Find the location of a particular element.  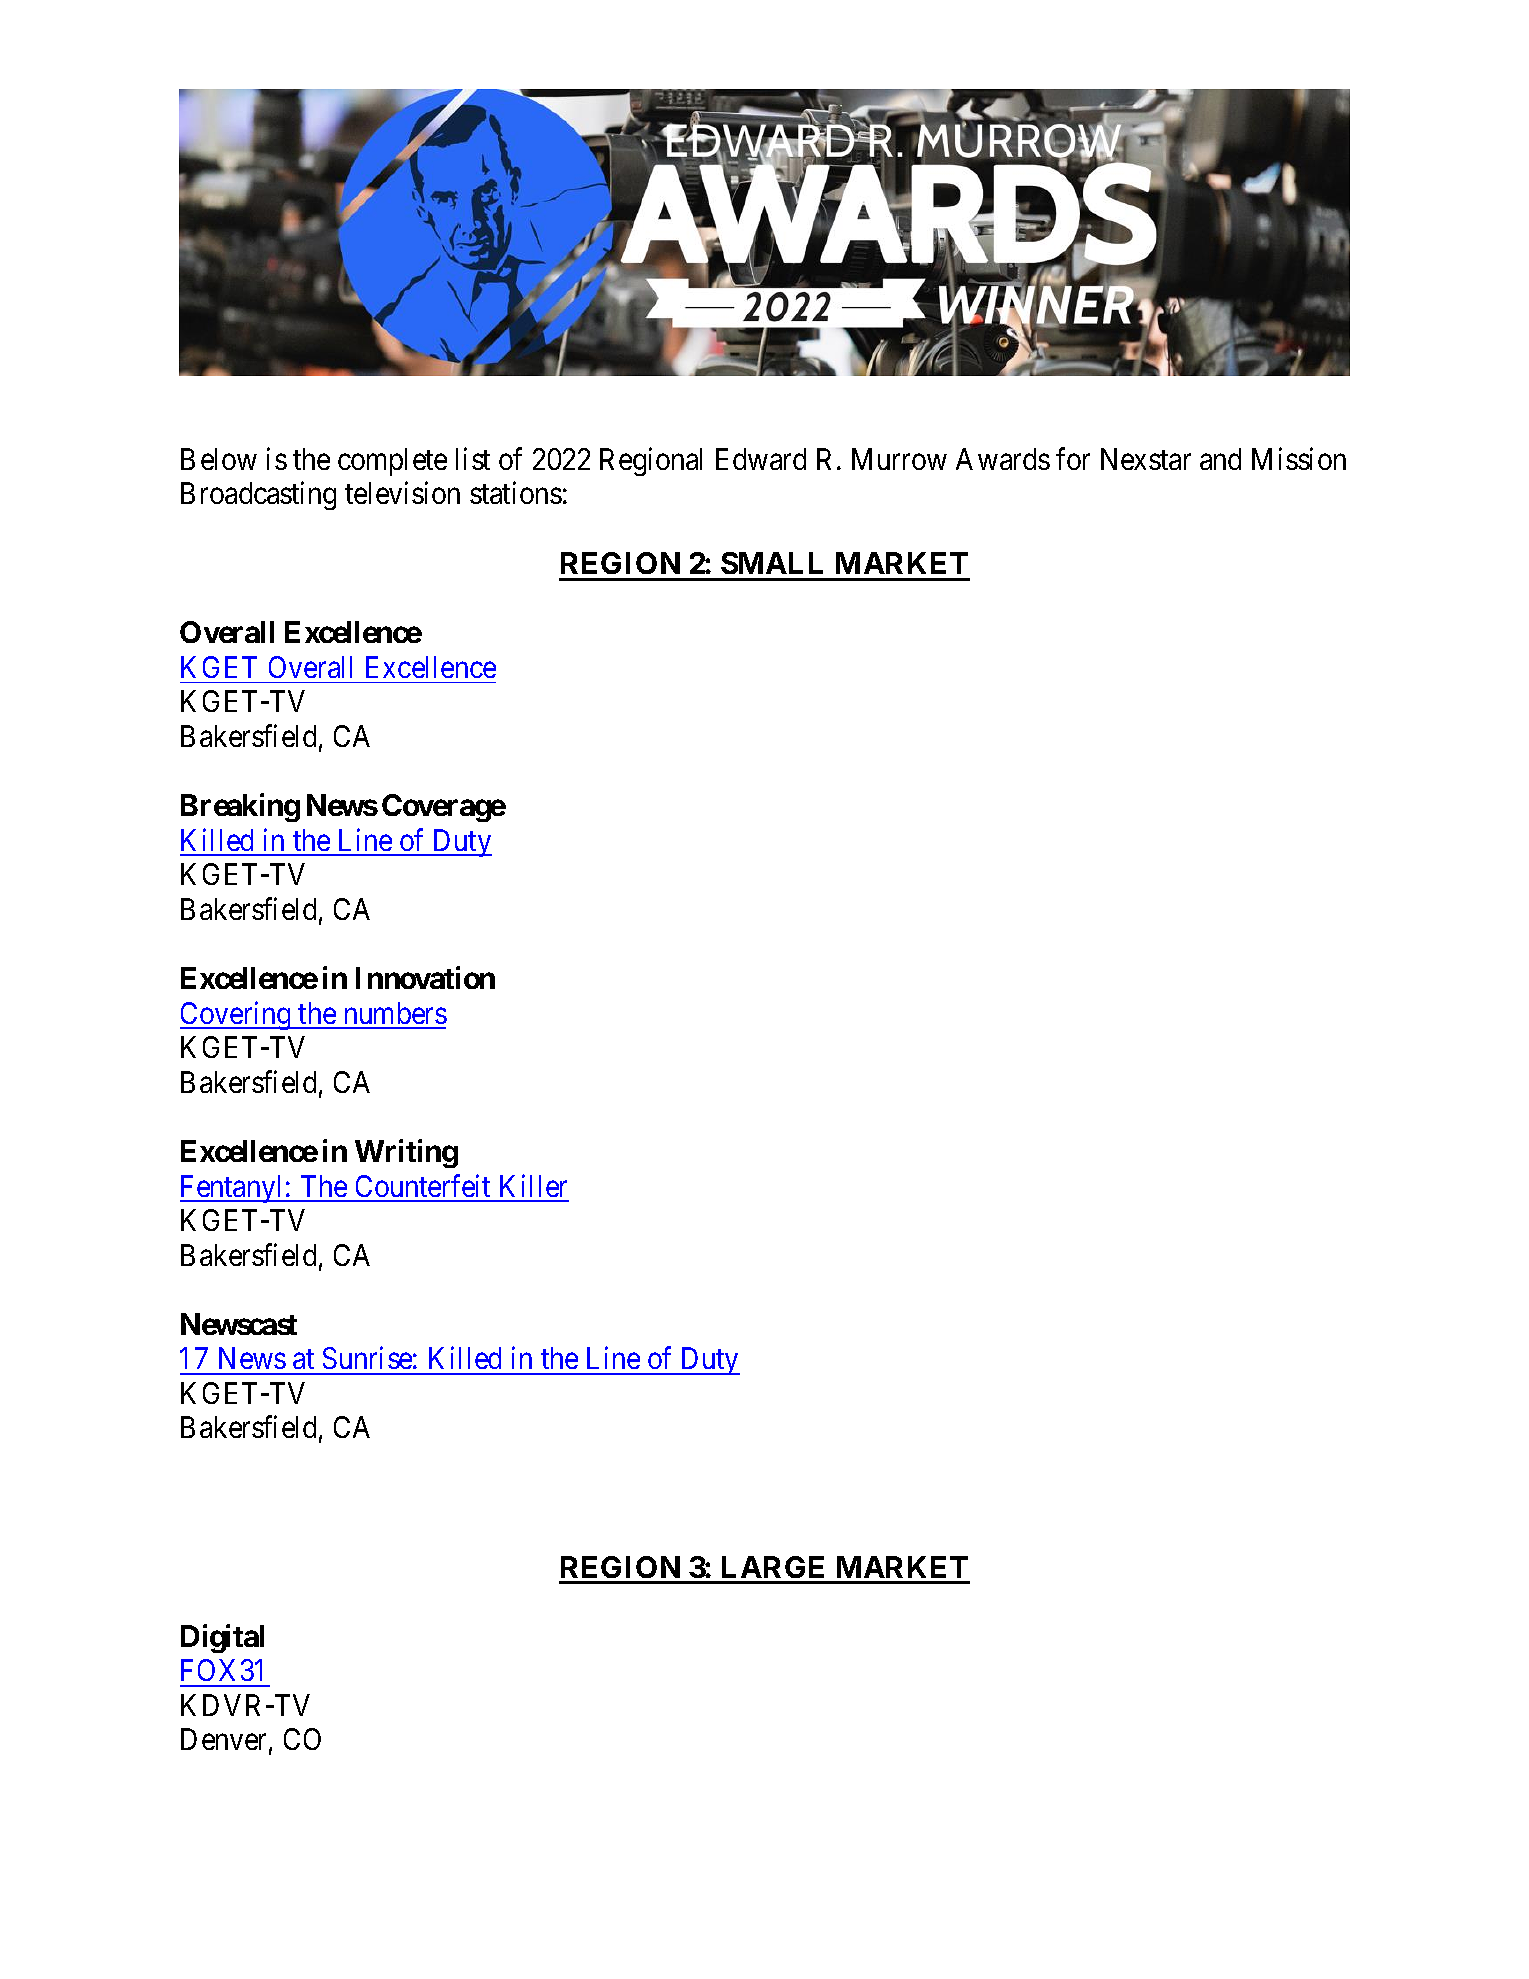

Fentanyl is located at coordinates (233, 1189).
